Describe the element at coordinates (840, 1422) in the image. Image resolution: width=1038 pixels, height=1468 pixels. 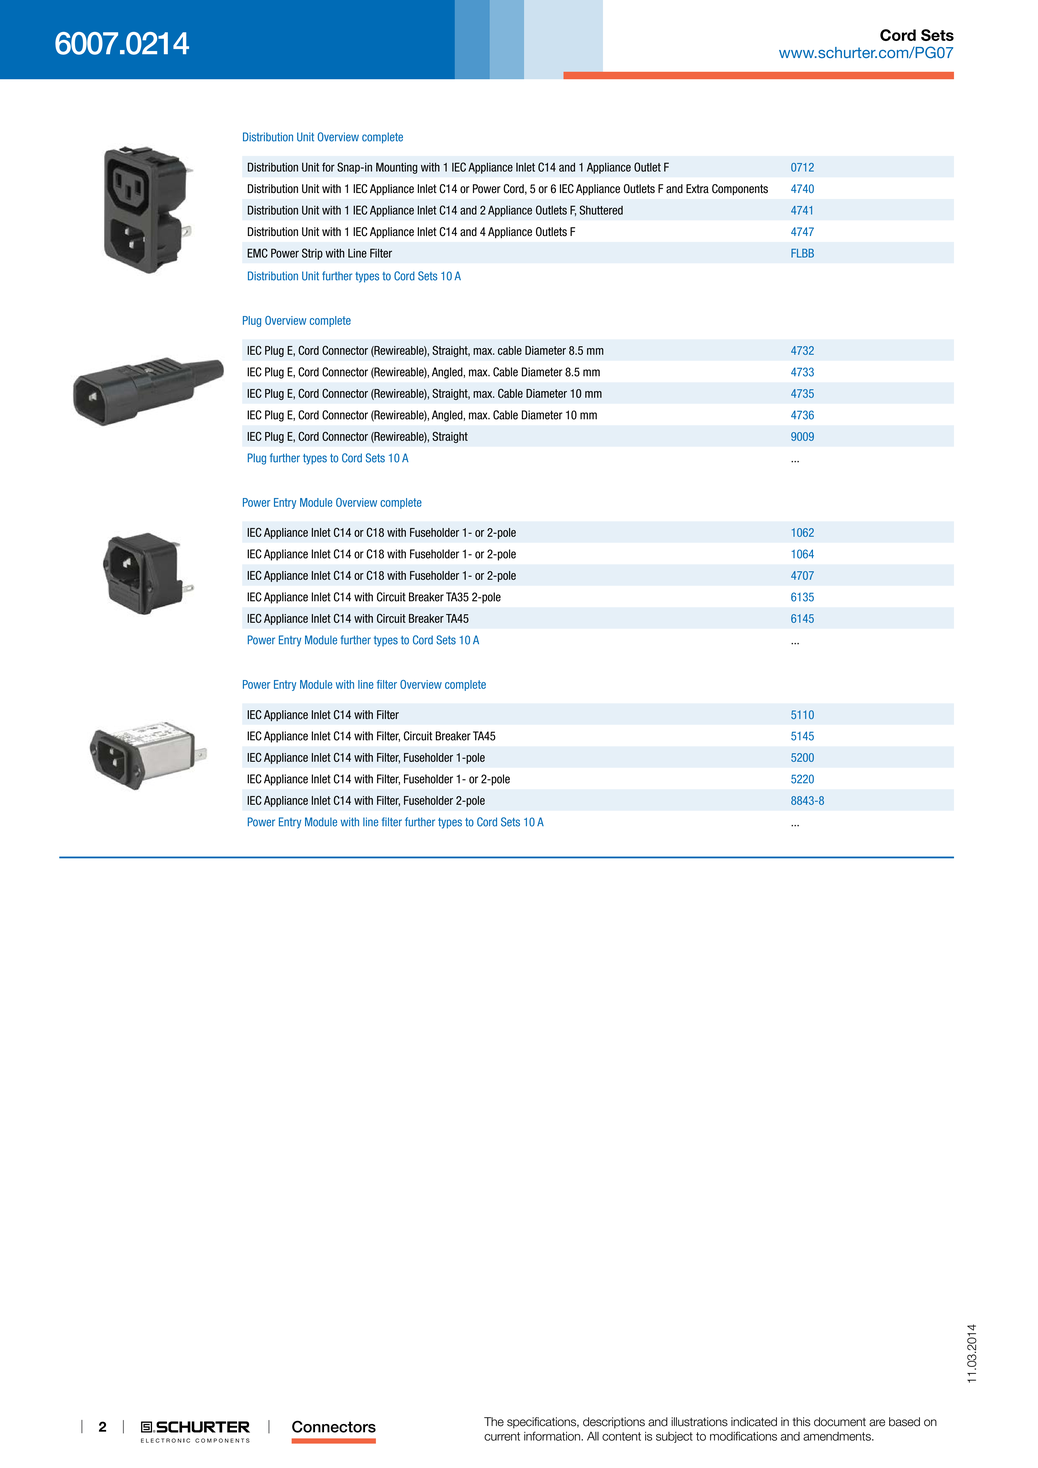
I see `document` at that location.
